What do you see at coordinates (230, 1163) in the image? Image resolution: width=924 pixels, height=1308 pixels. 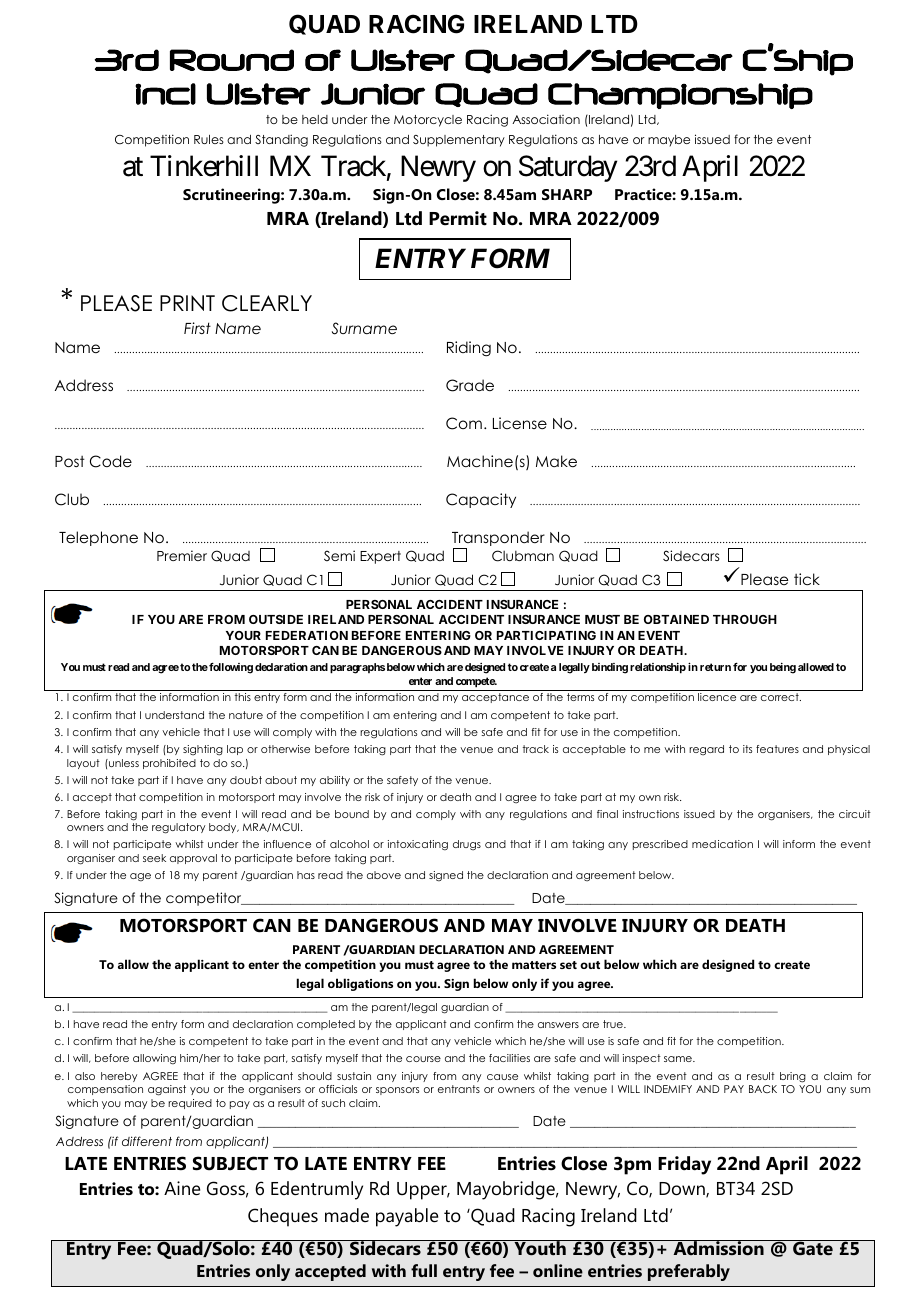 I see `SUBJECT` at bounding box center [230, 1163].
